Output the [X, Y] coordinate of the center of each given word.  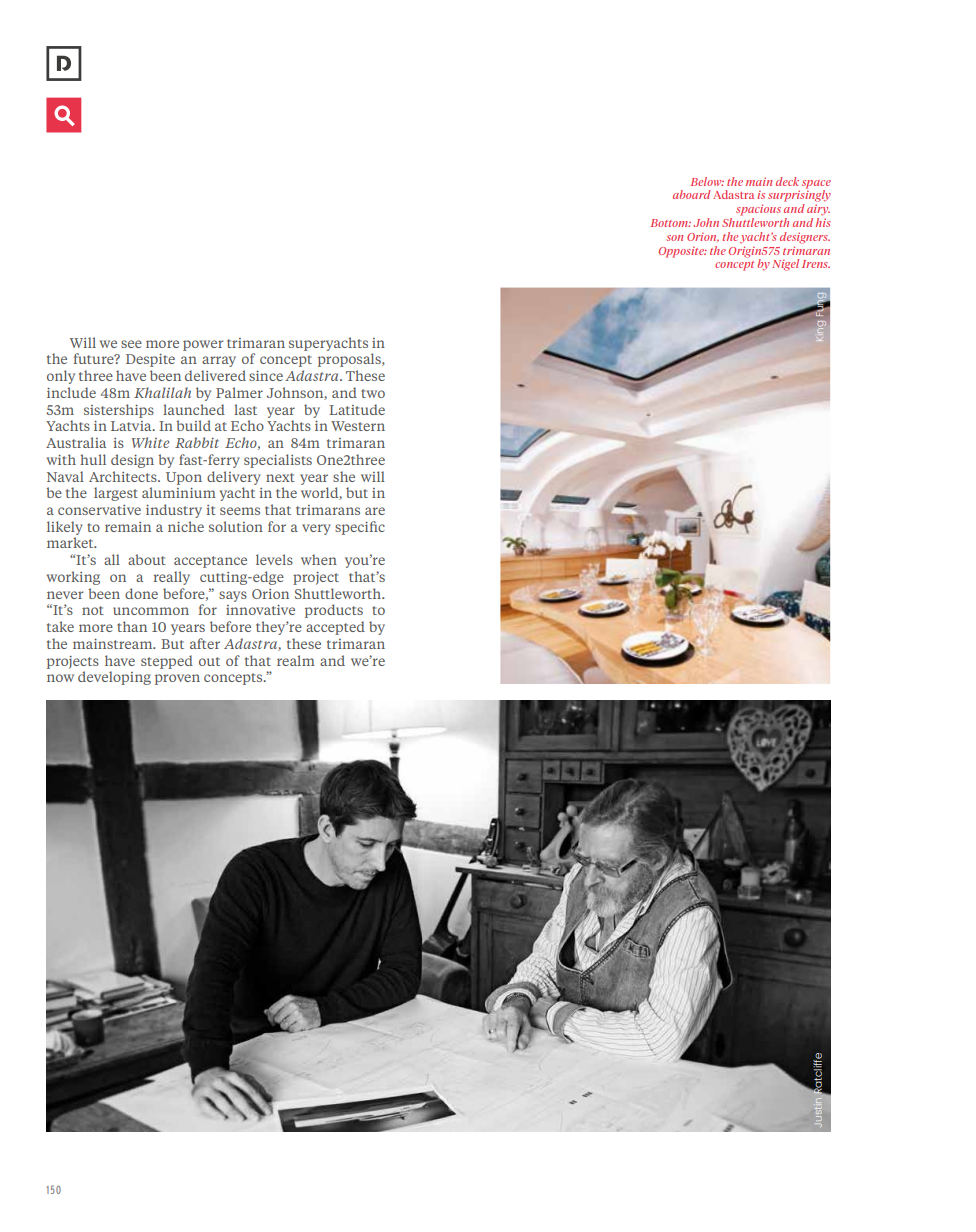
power [203, 345]
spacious [758, 210]
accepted [335, 628]
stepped [167, 662]
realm [296, 660]
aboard [692, 194]
